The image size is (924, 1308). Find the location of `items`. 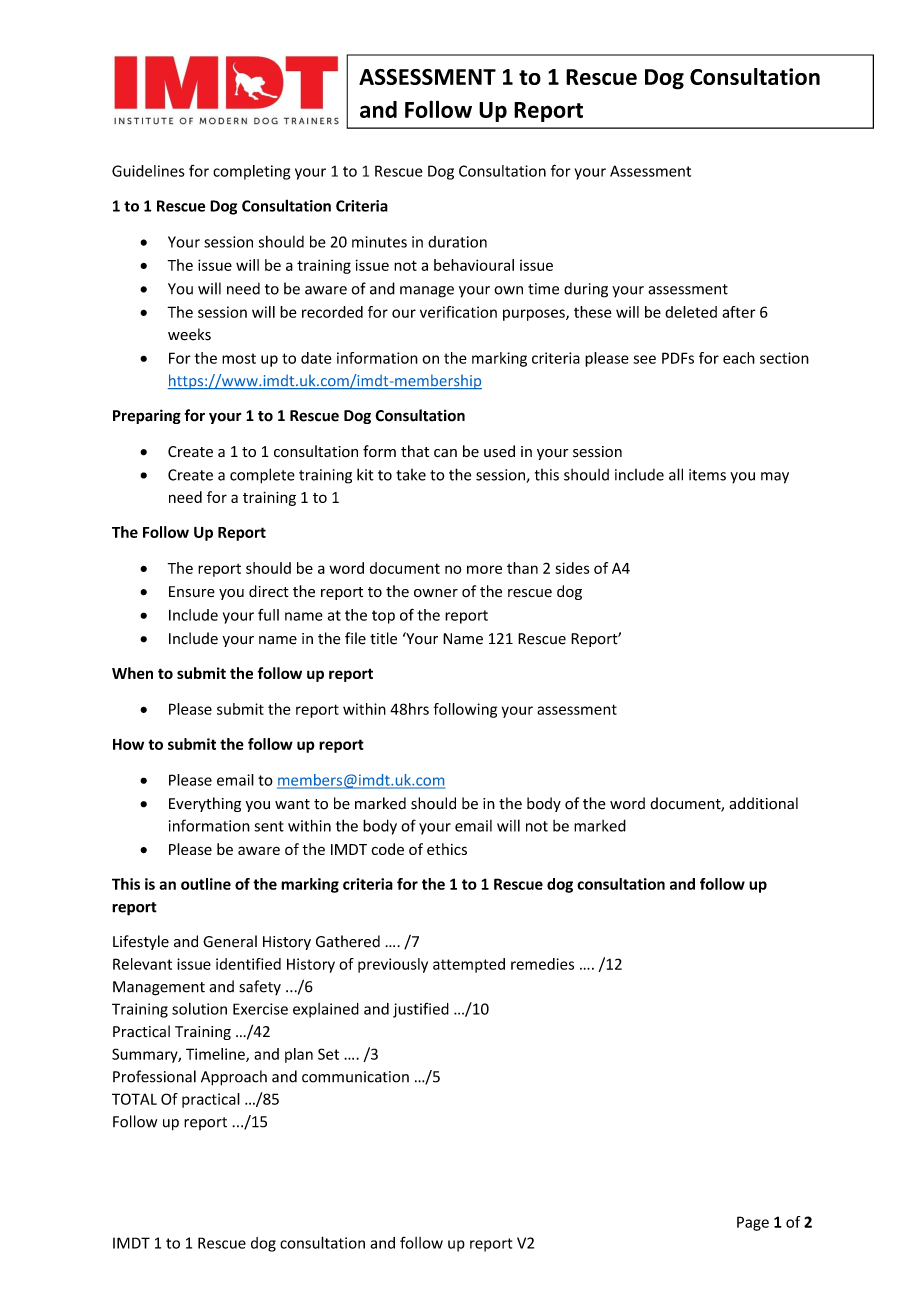

items is located at coordinates (707, 475).
